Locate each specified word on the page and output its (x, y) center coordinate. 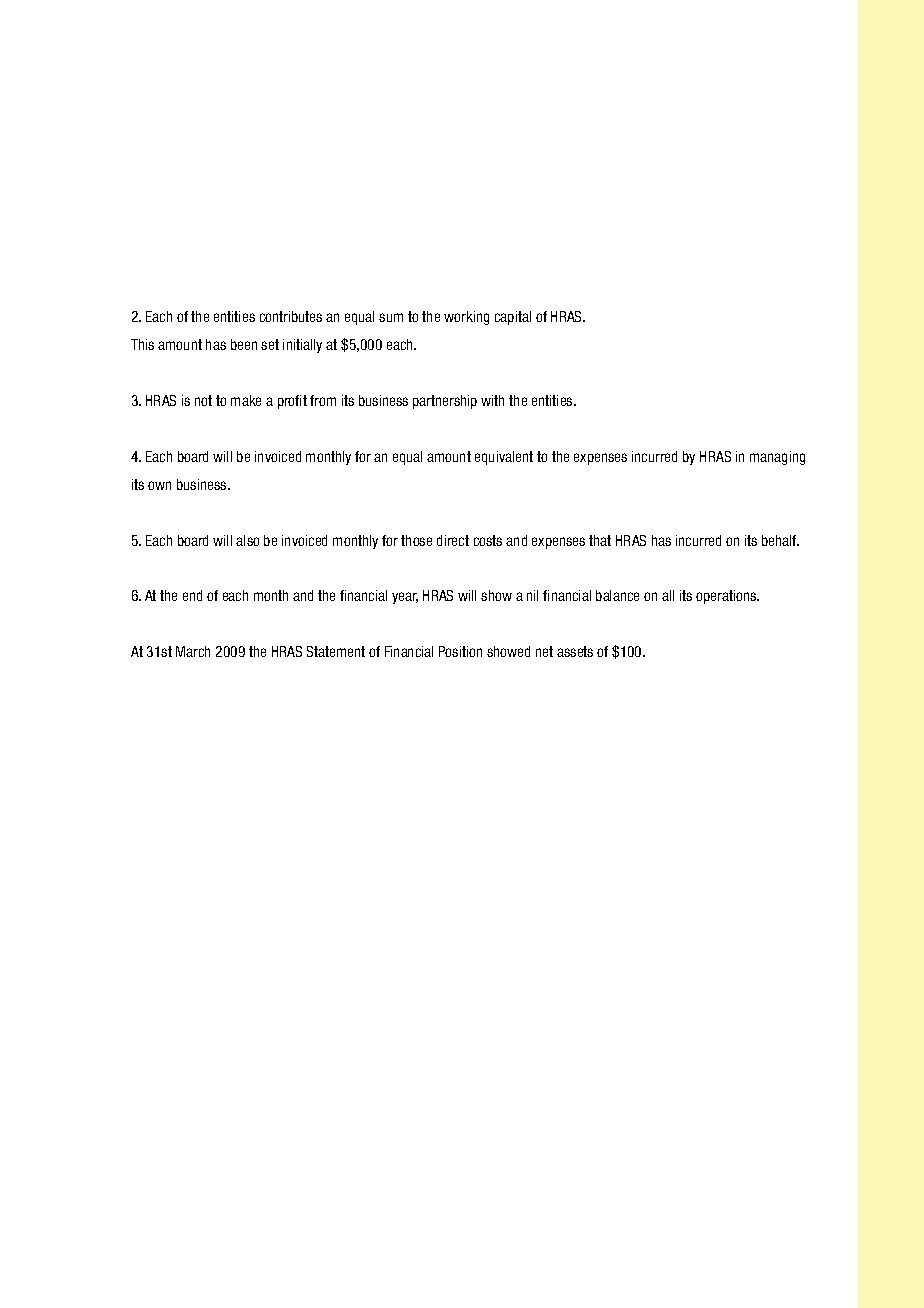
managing (777, 458)
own (159, 485)
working (466, 318)
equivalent (504, 458)
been (244, 344)
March (193, 651)
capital (513, 318)
